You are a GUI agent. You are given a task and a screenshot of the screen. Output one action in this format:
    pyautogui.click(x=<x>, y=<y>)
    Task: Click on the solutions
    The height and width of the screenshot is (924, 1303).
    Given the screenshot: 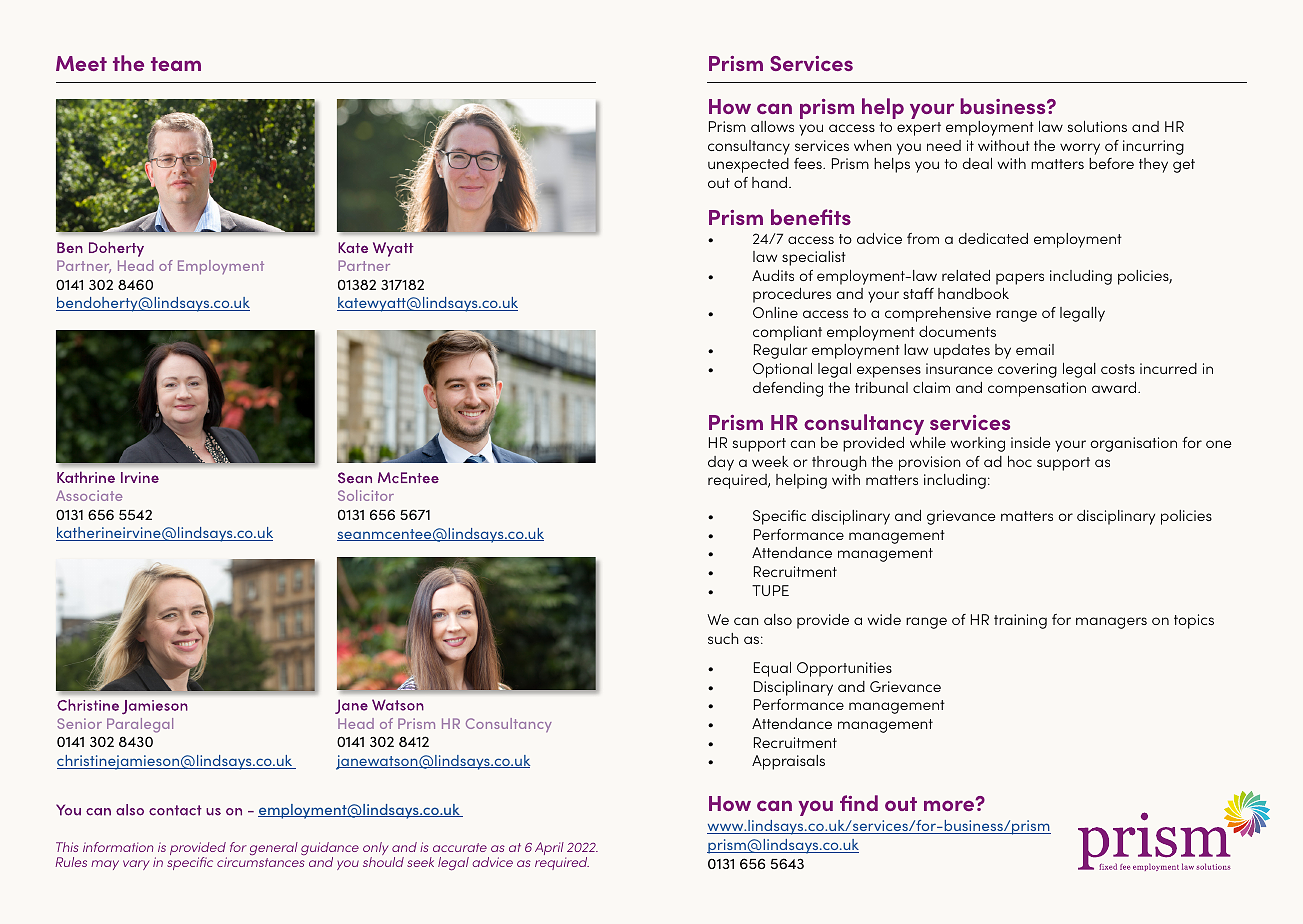 What is the action you would take?
    pyautogui.click(x=1097, y=126)
